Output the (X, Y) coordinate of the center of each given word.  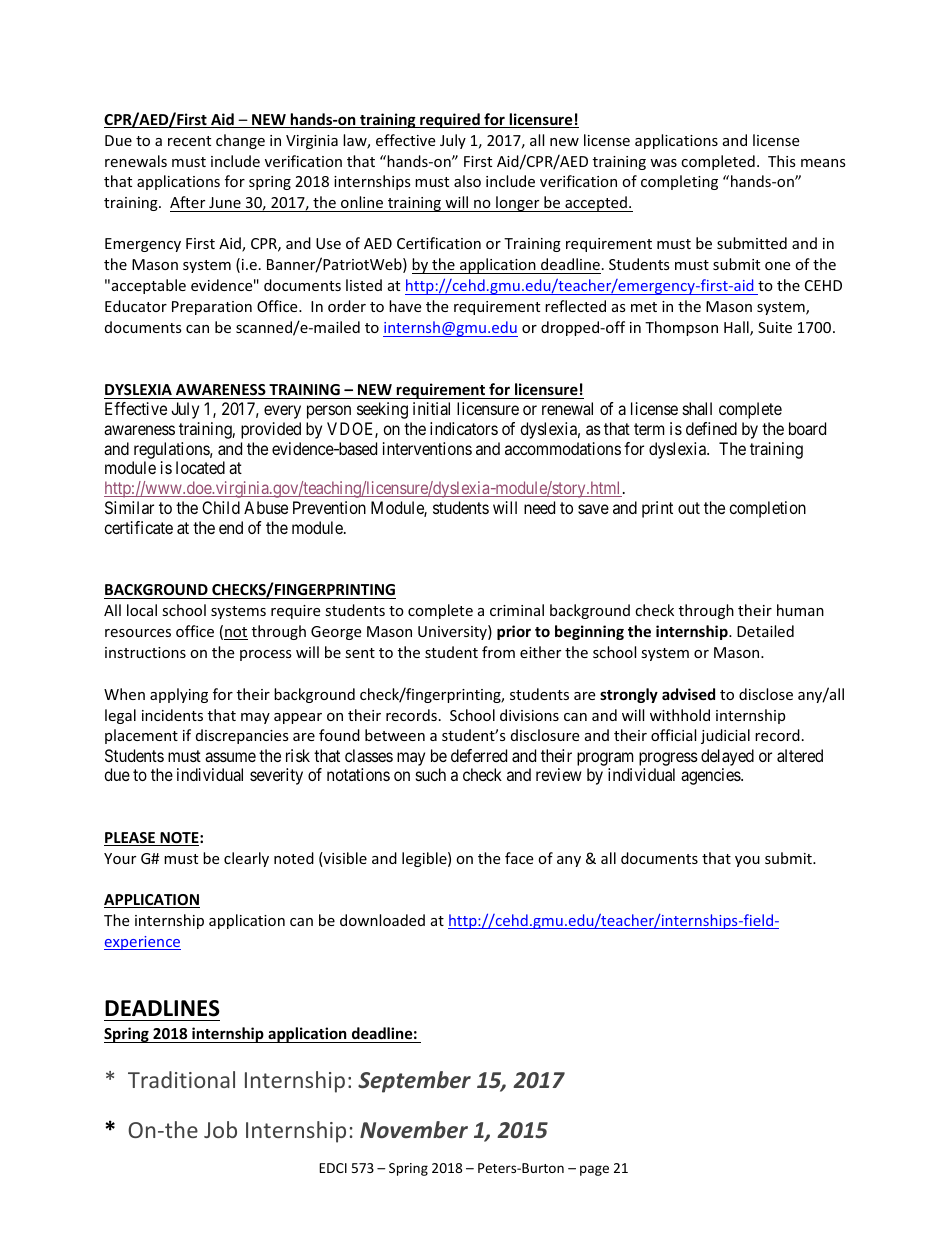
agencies (711, 776)
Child (221, 507)
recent (189, 141)
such (431, 774)
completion (767, 509)
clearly (246, 859)
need (539, 507)
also (467, 181)
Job (220, 1129)
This (782, 161)
